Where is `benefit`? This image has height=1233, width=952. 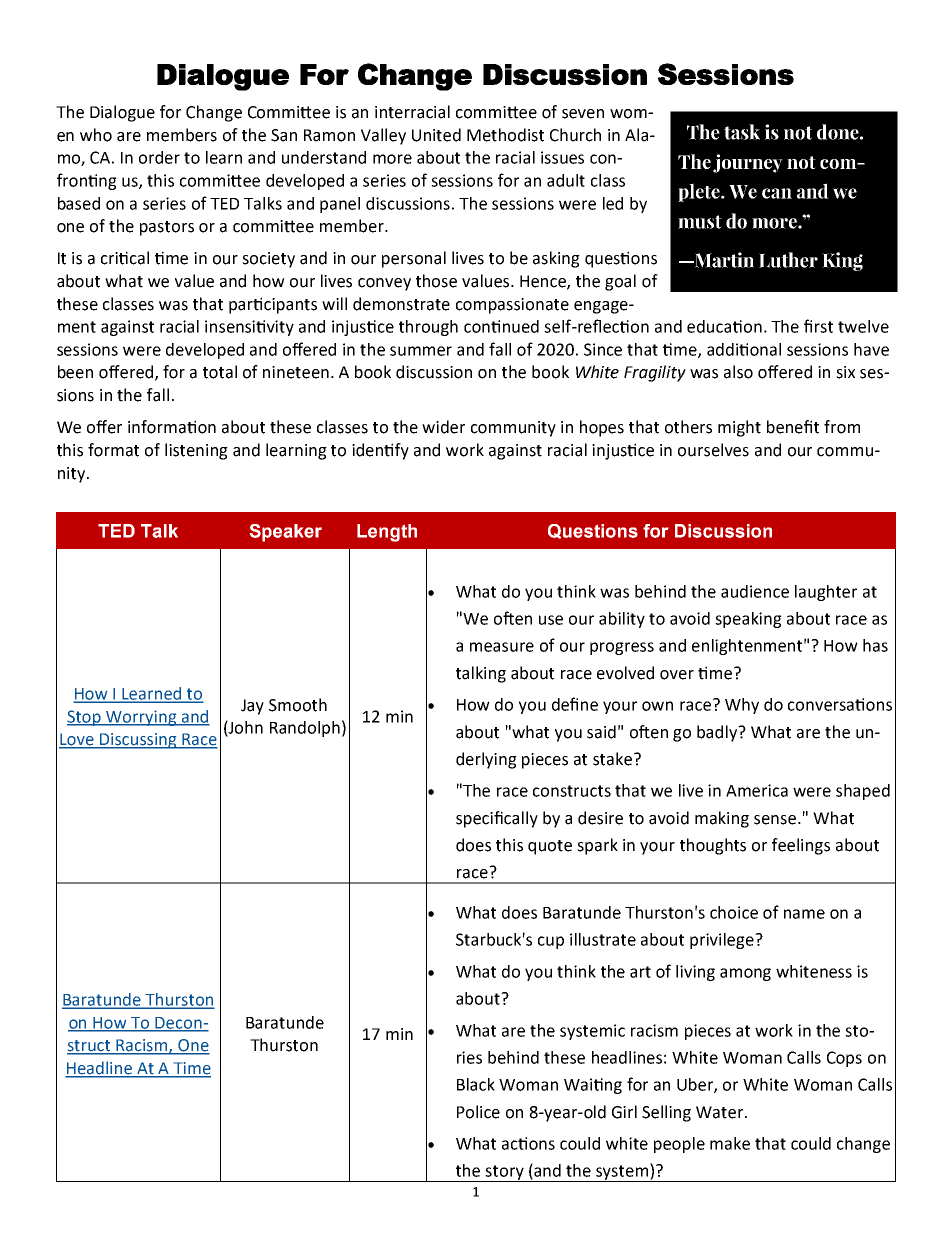 benefit is located at coordinates (793, 427).
